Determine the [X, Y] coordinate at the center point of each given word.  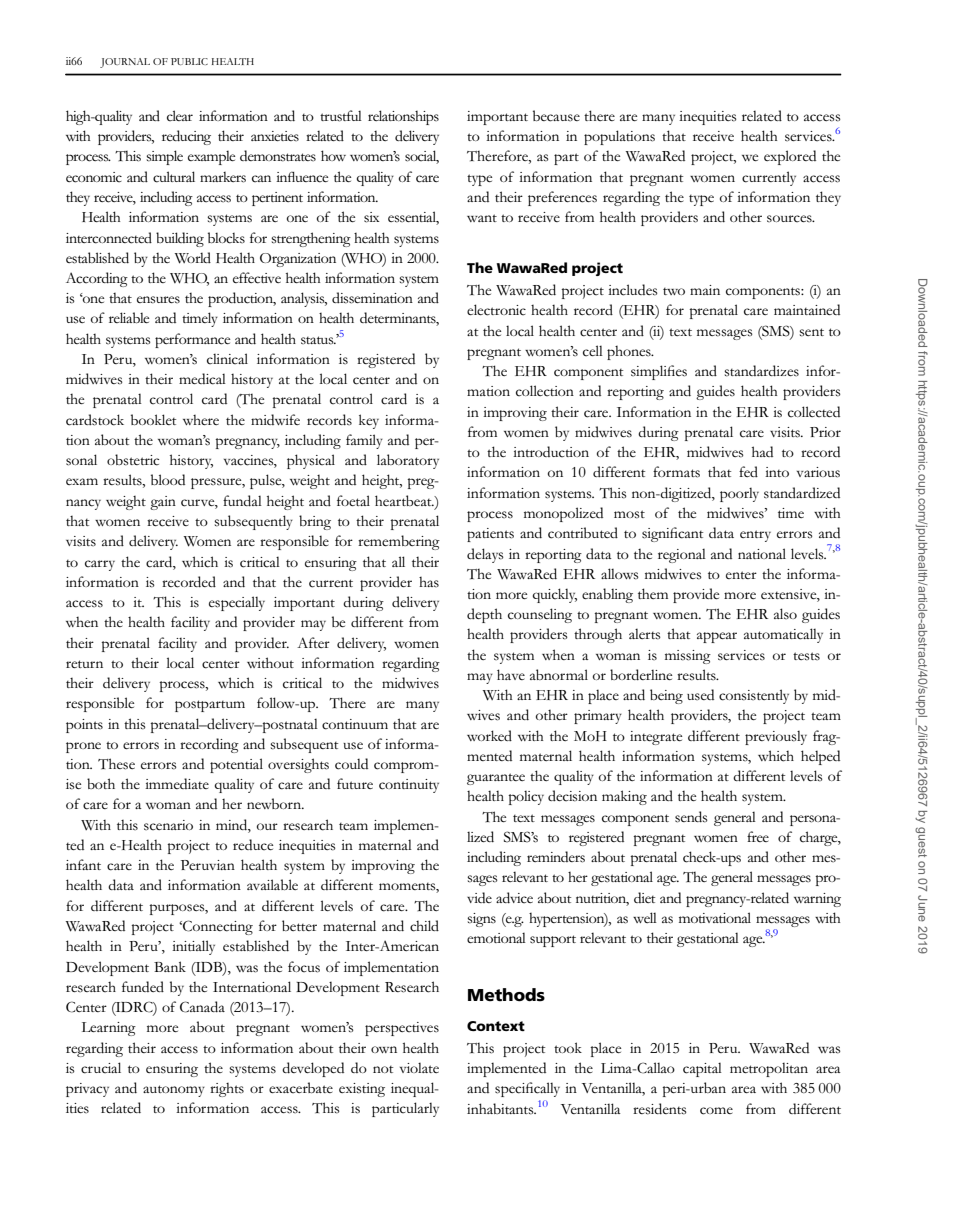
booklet [153, 419]
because [556, 116]
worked [489, 735]
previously [776, 737]
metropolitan [769, 1069]
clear [180, 116]
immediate [177, 783]
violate [419, 1067]
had [762, 451]
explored [790, 157]
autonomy [174, 1091]
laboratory [408, 461]
